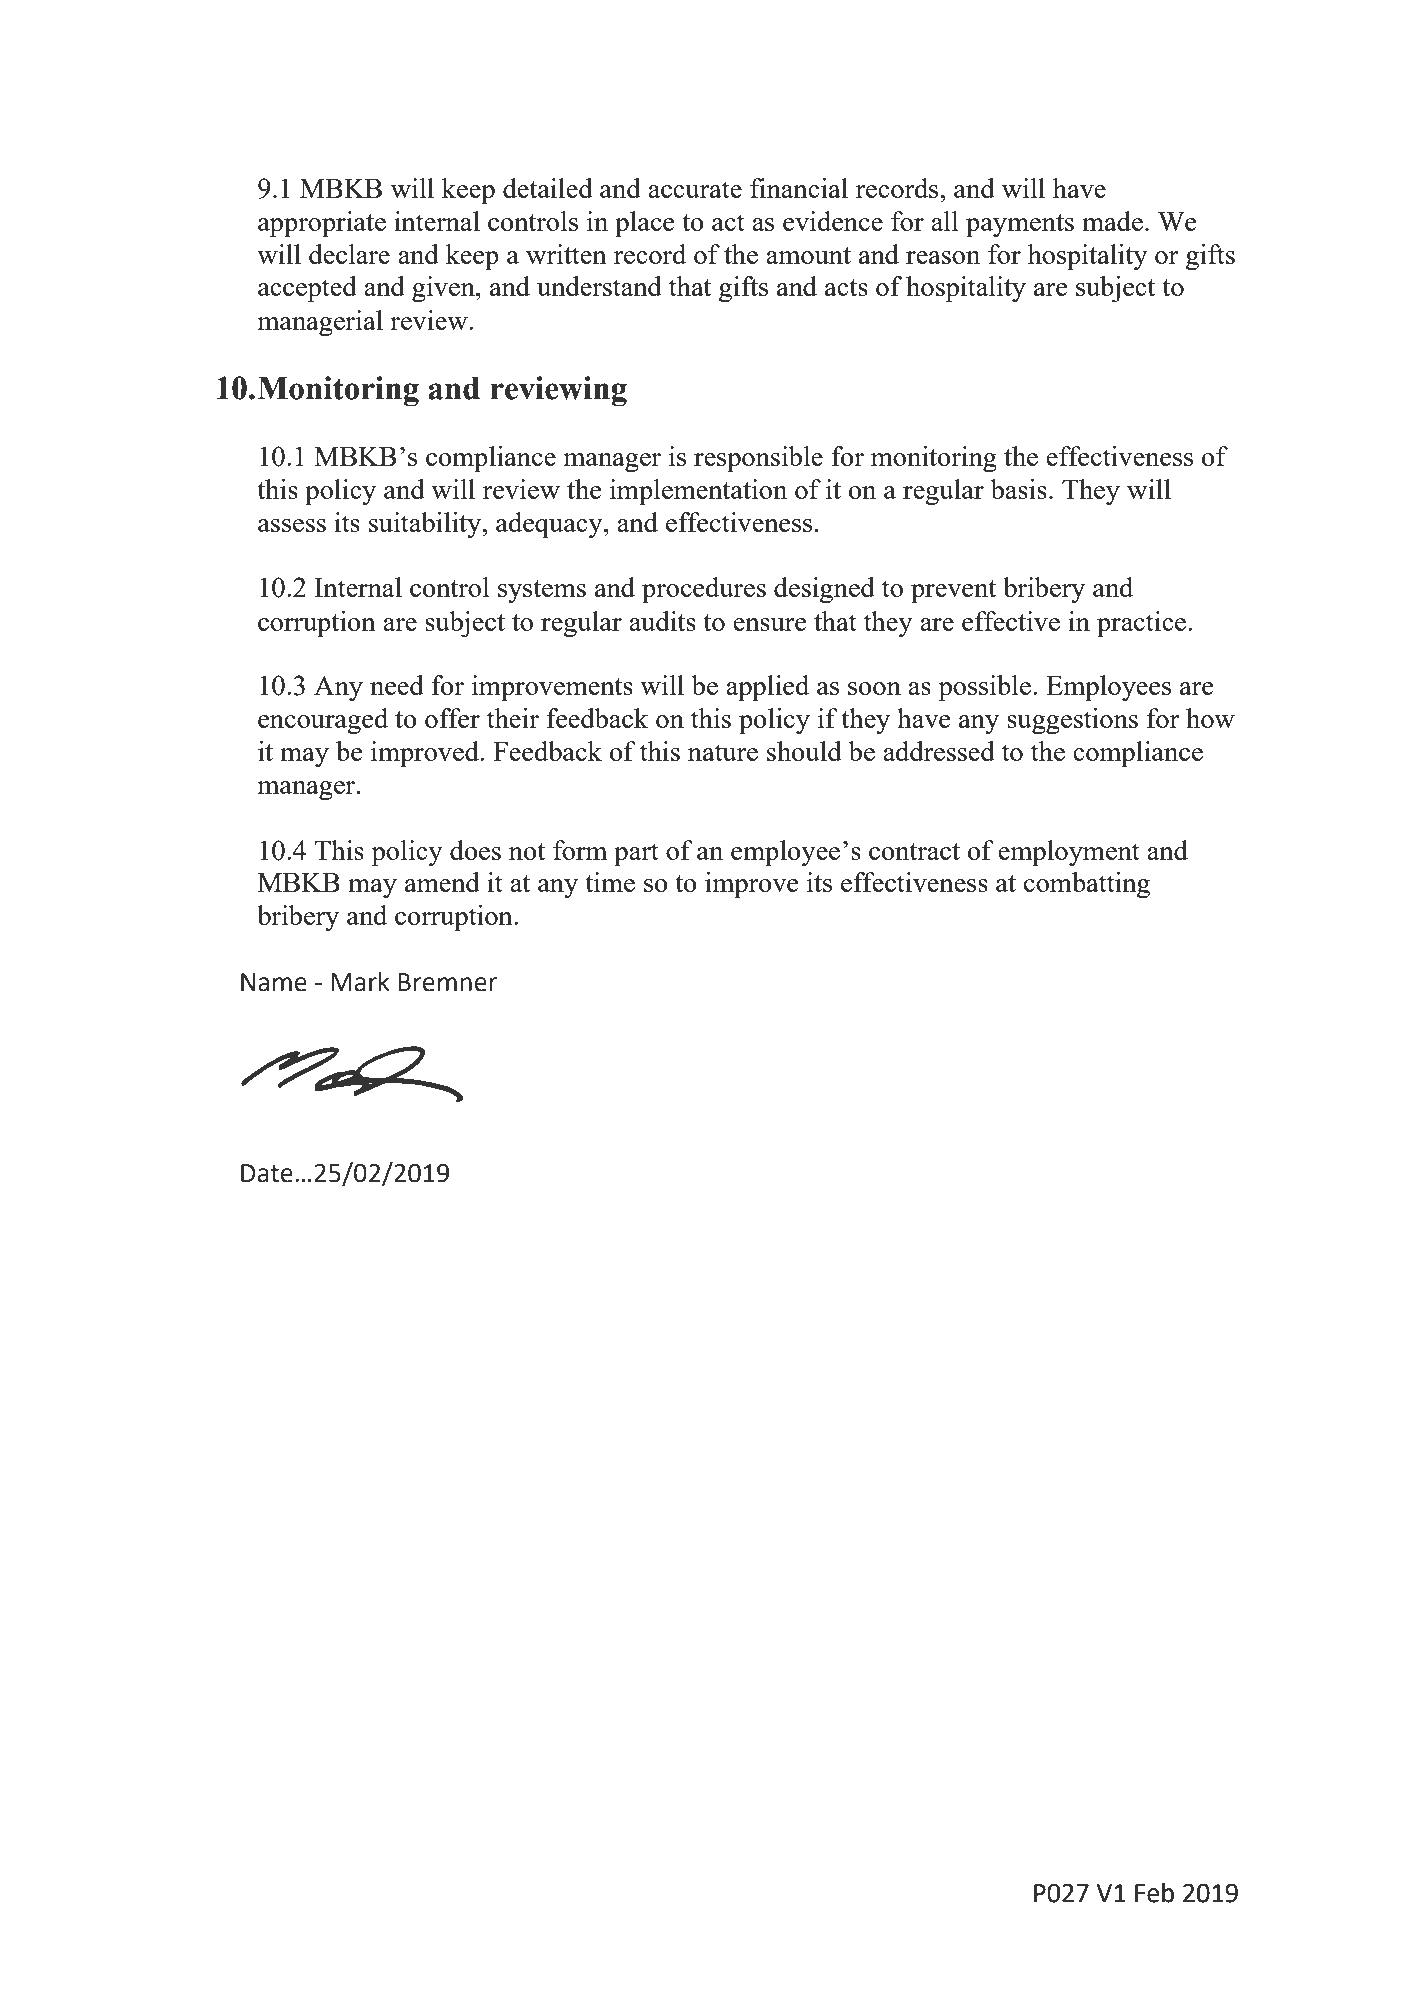 This page has width=1408, height=1993. What do you see at coordinates (349, 254) in the page?
I see `declare` at bounding box center [349, 254].
